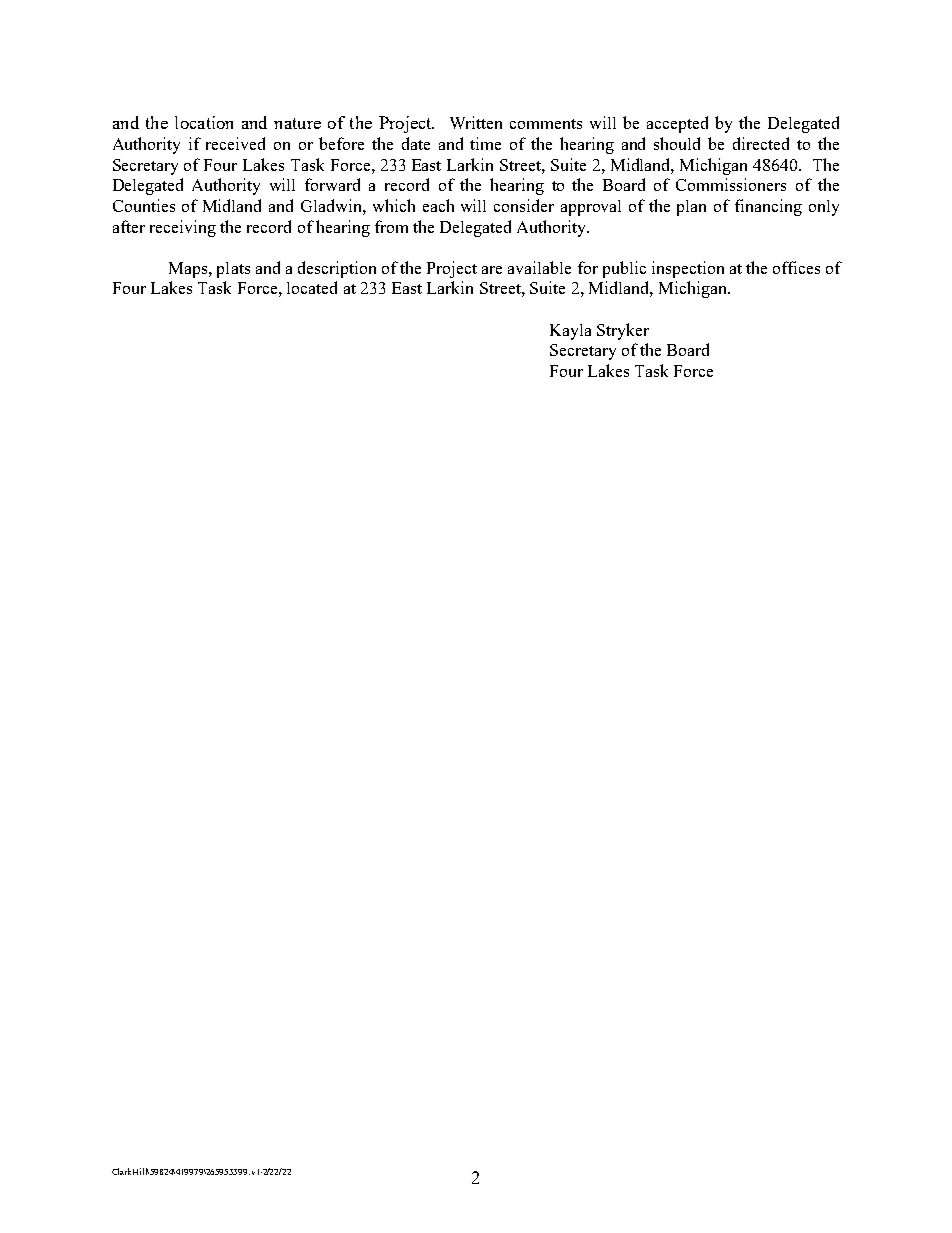 The width and height of the image is (952, 1233). Describe the element at coordinates (476, 122) in the image. I see `Written` at that location.
